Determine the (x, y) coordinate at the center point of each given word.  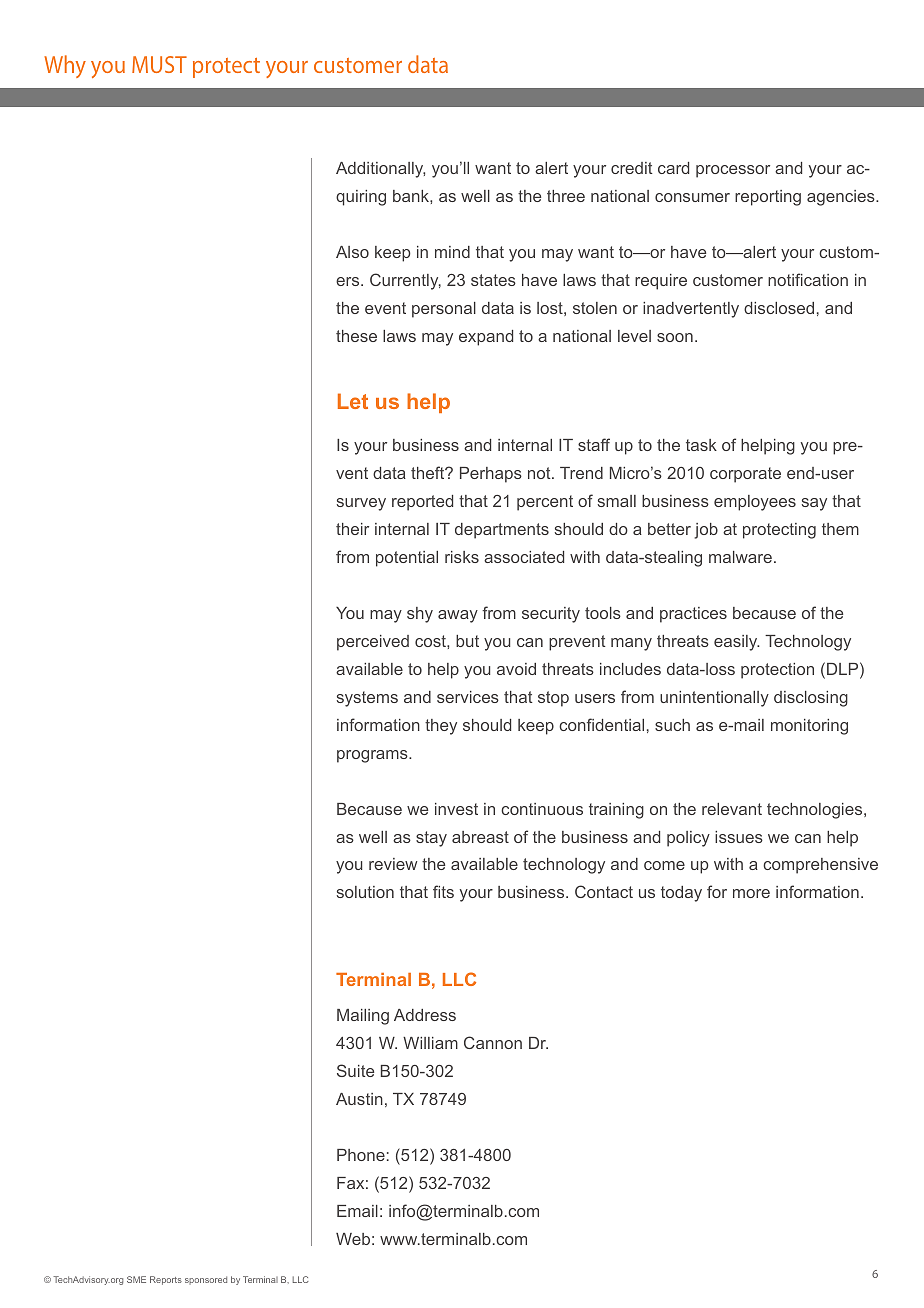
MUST (159, 64)
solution (365, 892)
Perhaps (491, 475)
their (352, 529)
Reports (166, 1280)
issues (739, 837)
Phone (361, 1155)
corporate (745, 475)
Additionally (380, 170)
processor (733, 171)
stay (431, 839)
